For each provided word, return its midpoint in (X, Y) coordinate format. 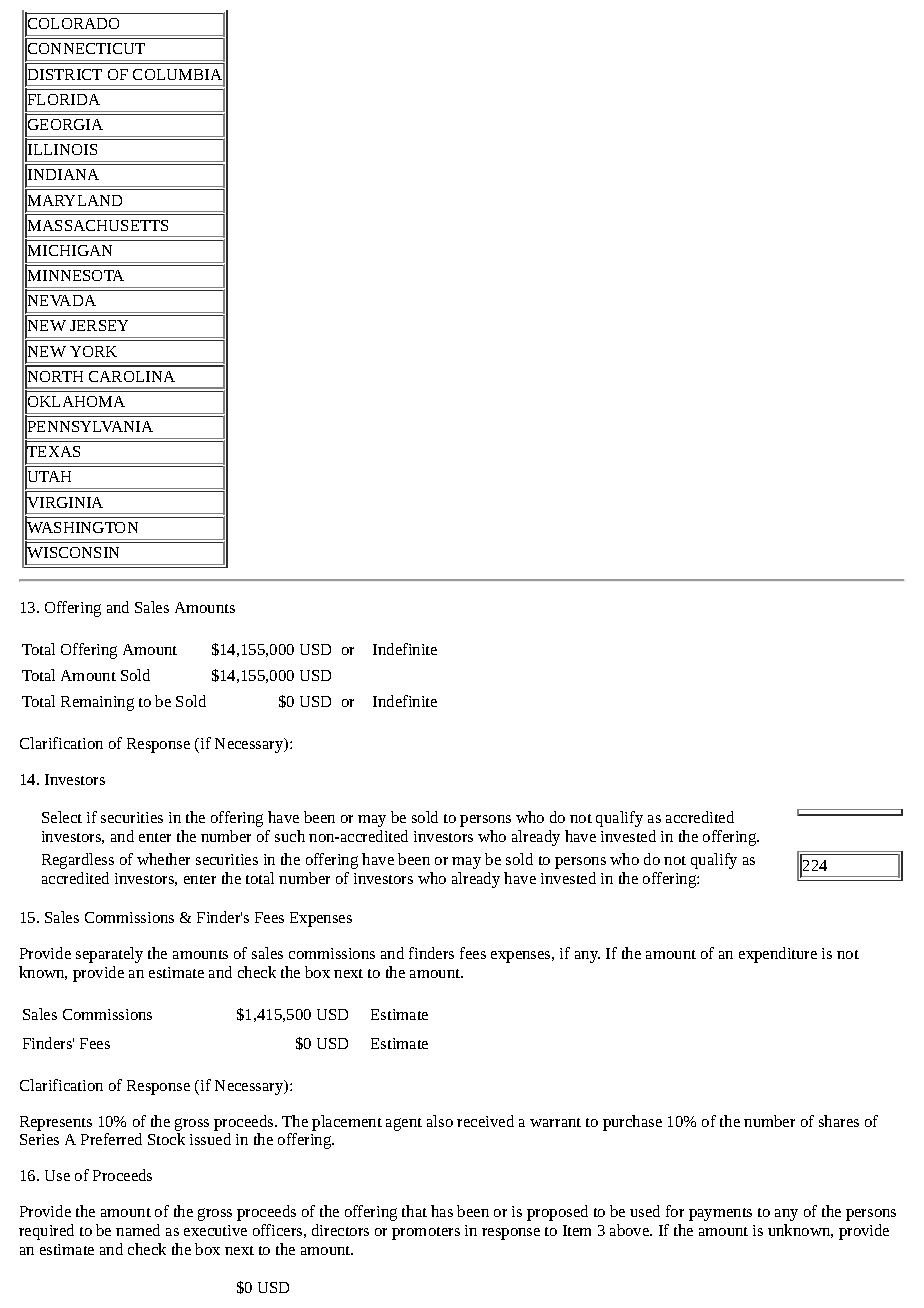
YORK (93, 351)
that (414, 1211)
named (138, 1230)
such (290, 836)
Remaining (97, 703)
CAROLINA (132, 376)
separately (109, 955)
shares (839, 1121)
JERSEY (99, 325)
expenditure (778, 955)
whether (163, 859)
